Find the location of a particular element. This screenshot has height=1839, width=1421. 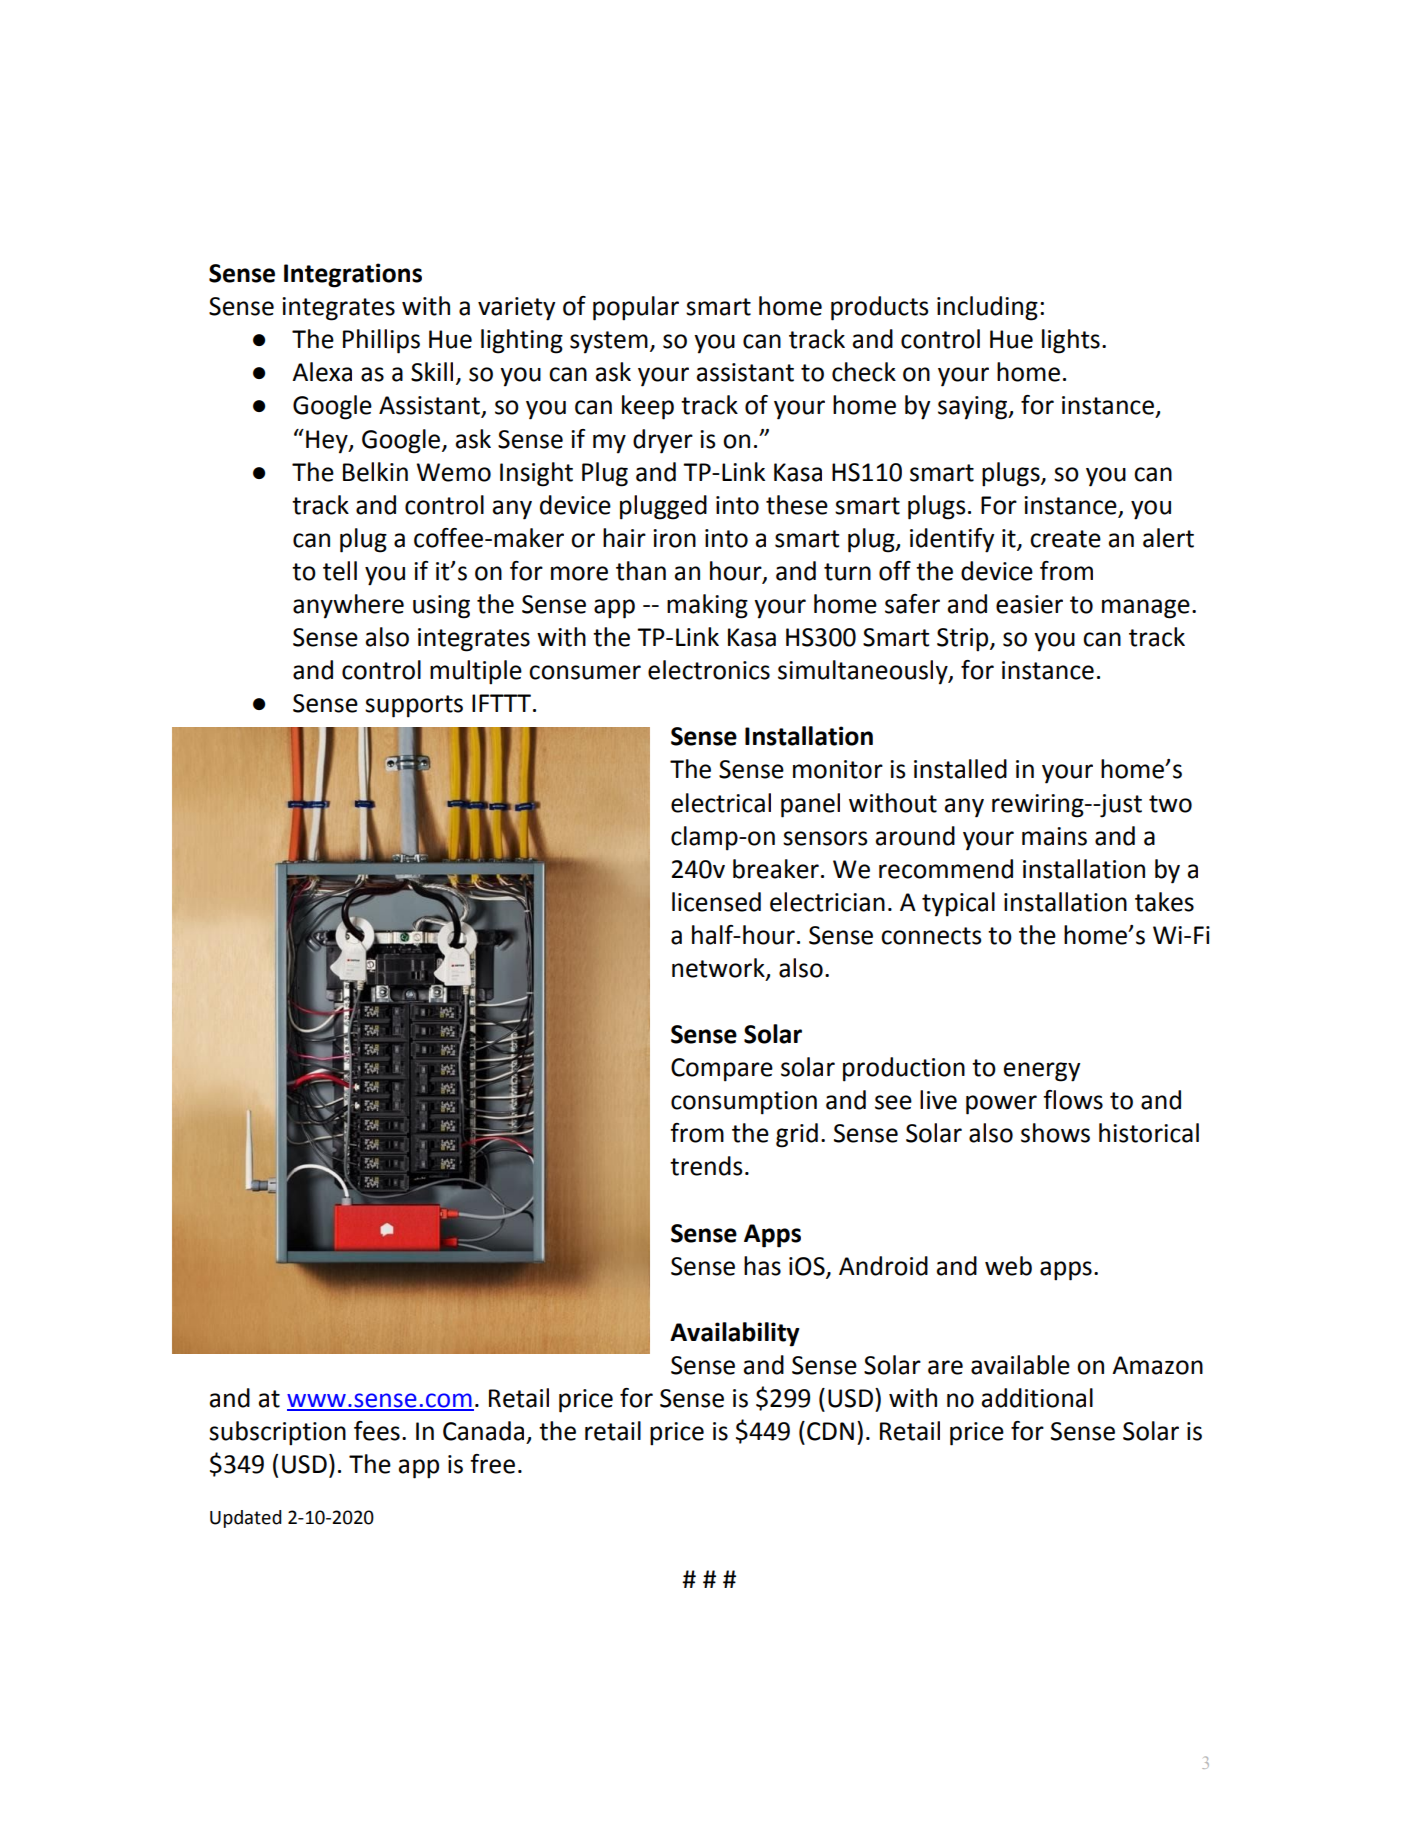

popular is located at coordinates (636, 308).
